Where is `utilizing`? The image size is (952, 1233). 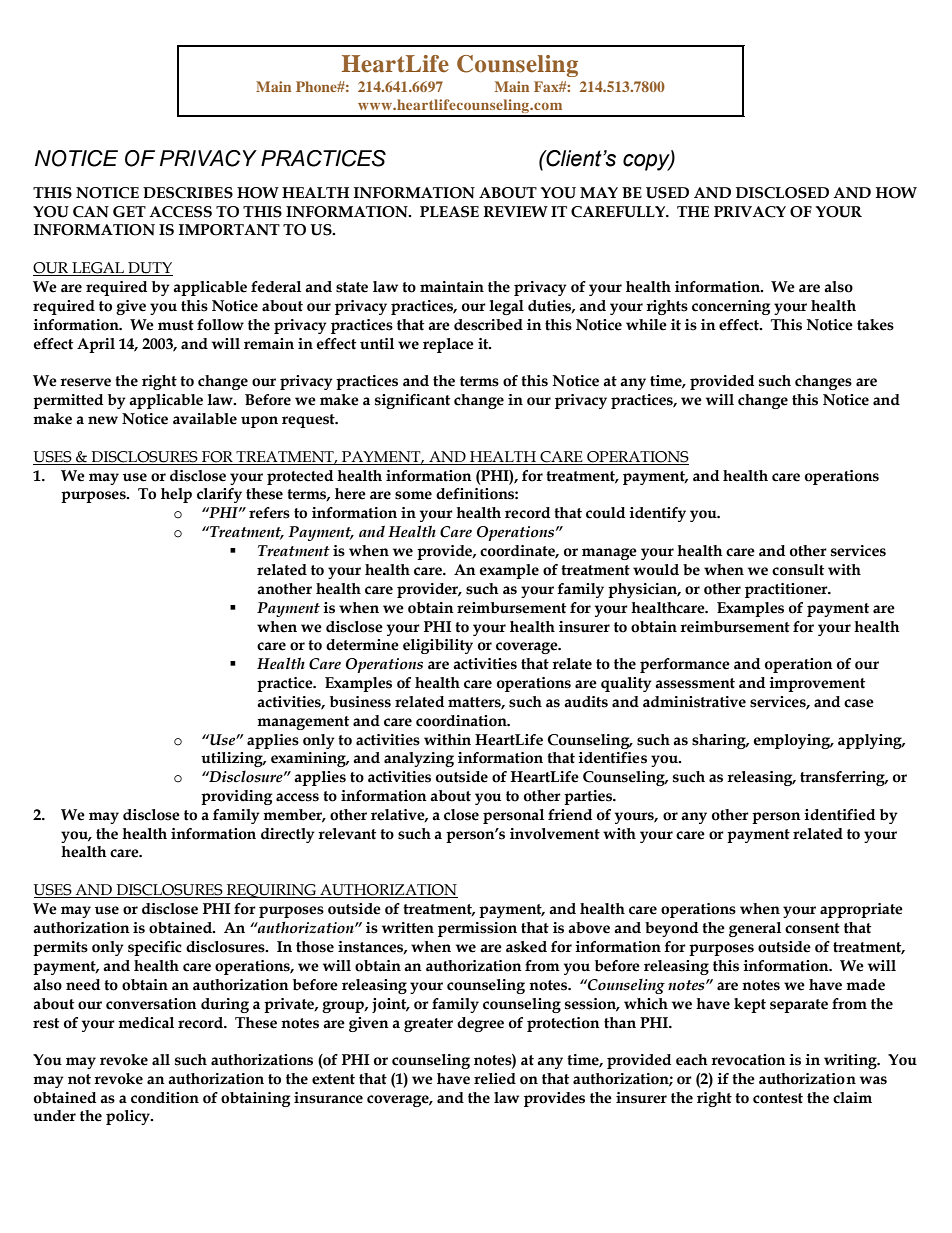 utilizing is located at coordinates (233, 759).
